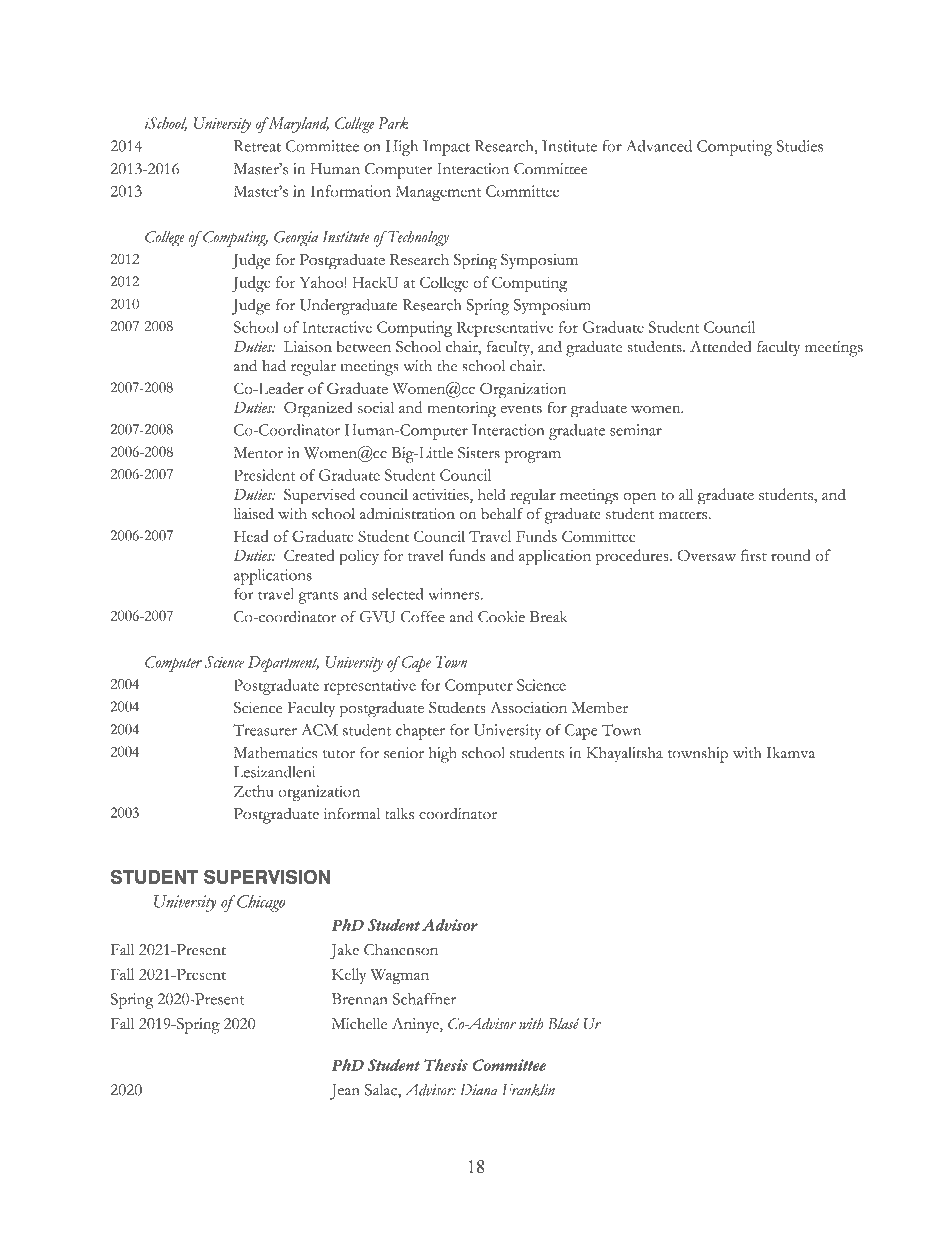  I want to click on Liaison, so click(308, 347).
